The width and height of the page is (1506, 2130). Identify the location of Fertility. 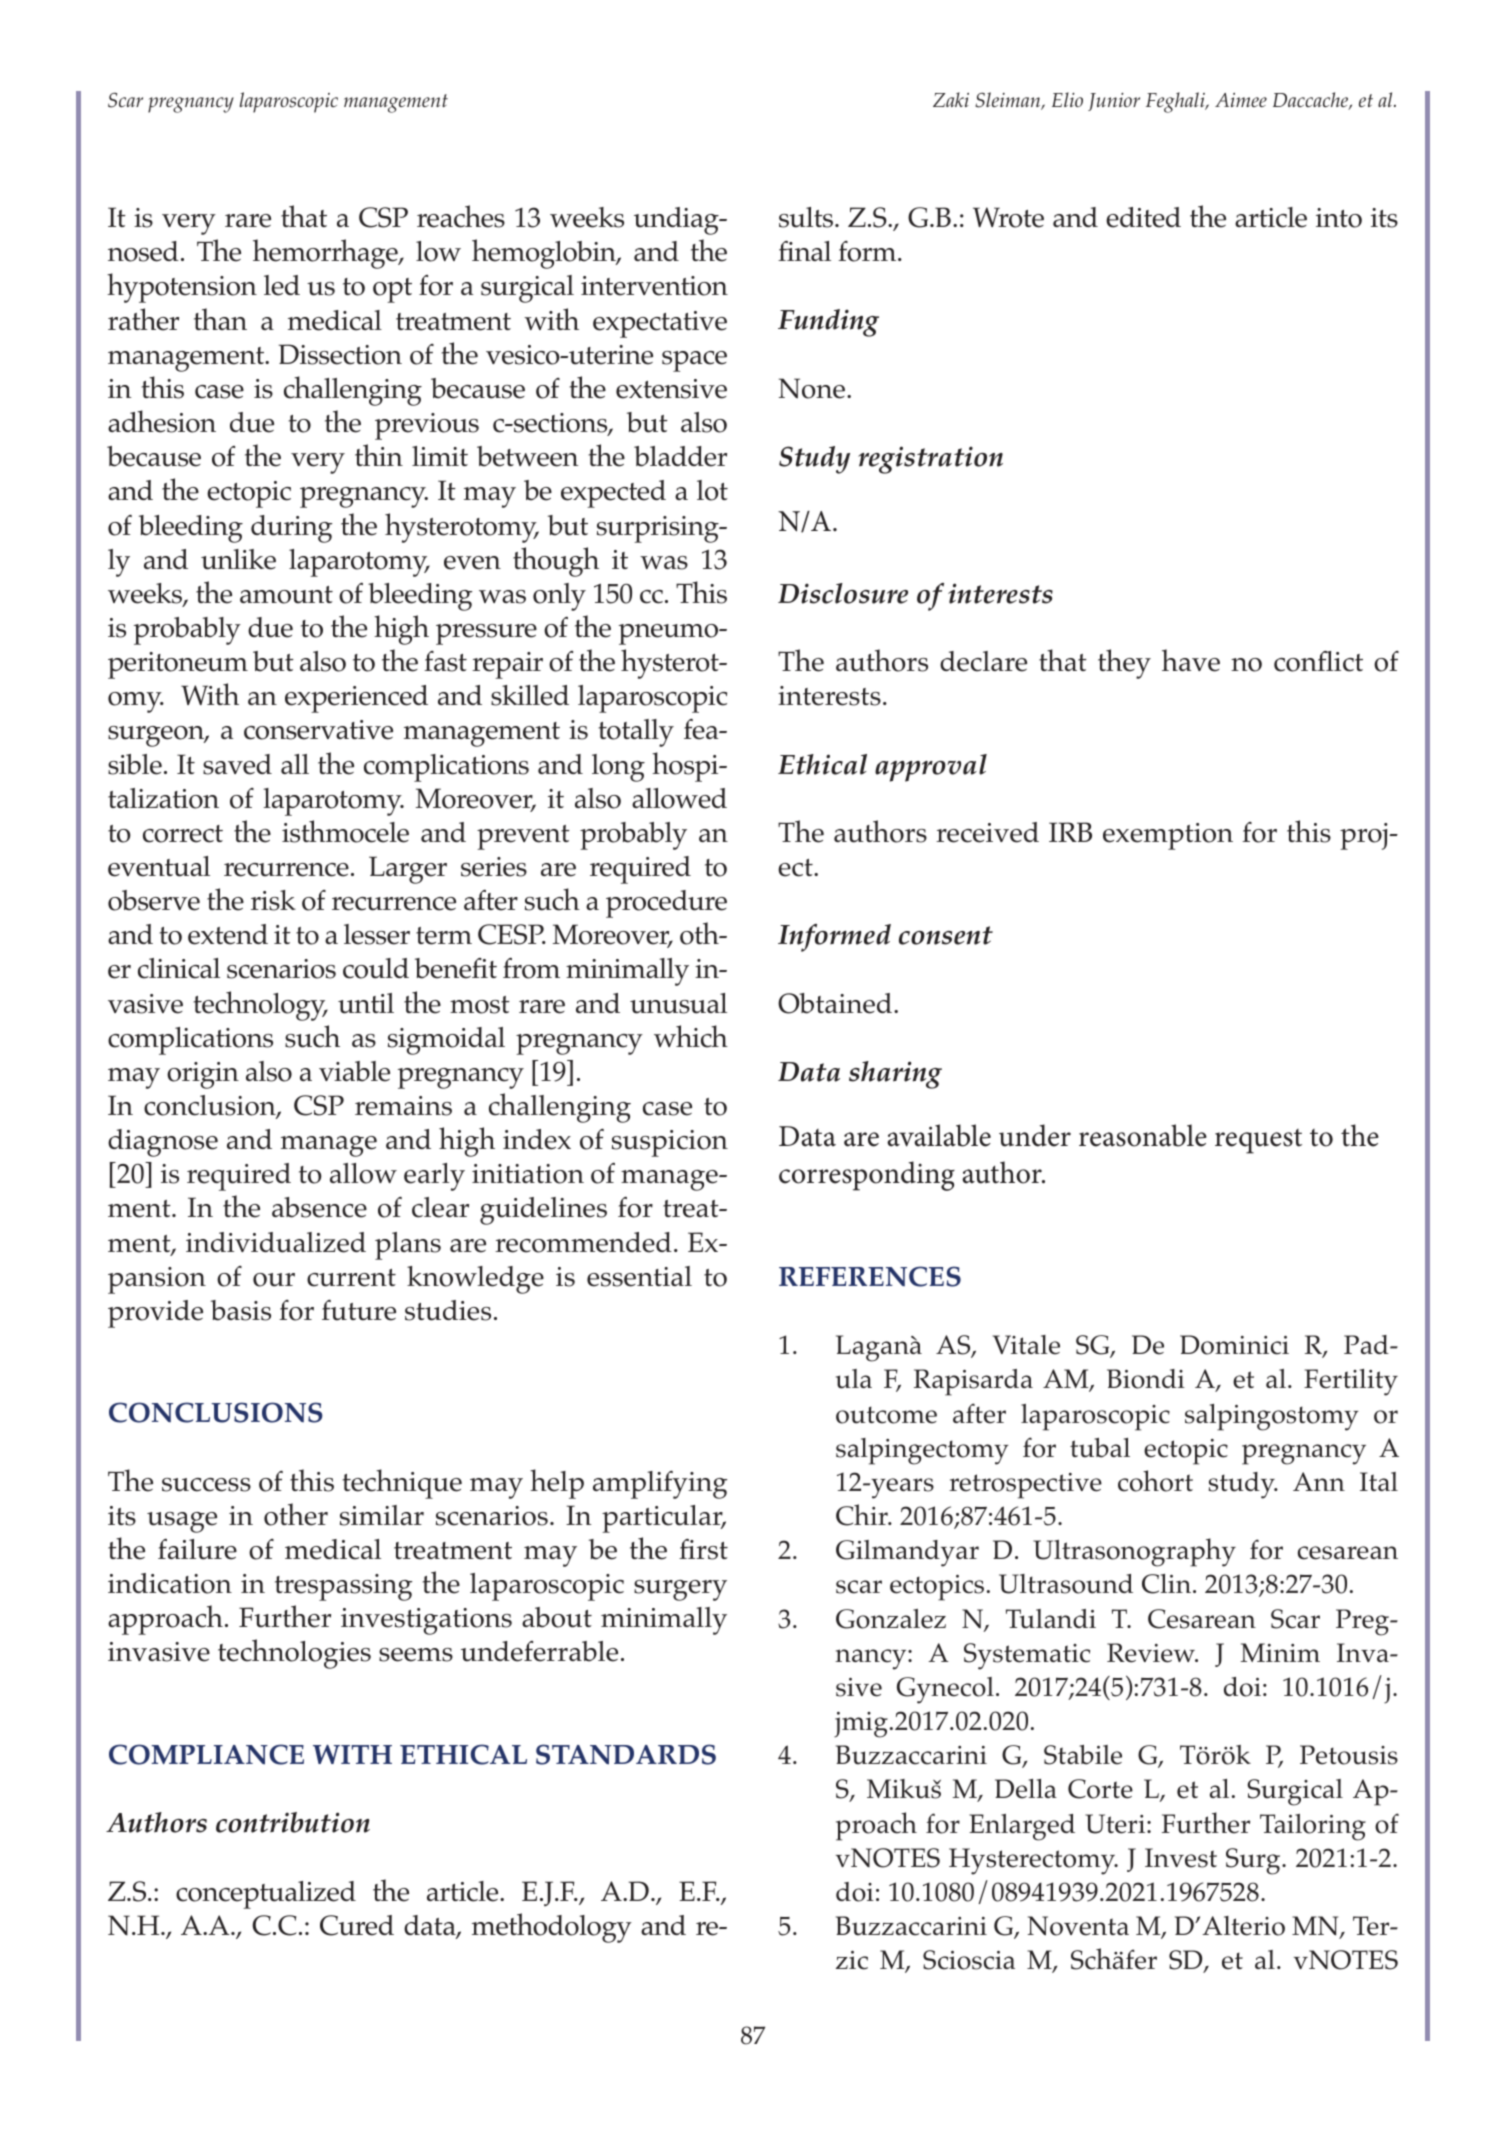
(1351, 1382).
